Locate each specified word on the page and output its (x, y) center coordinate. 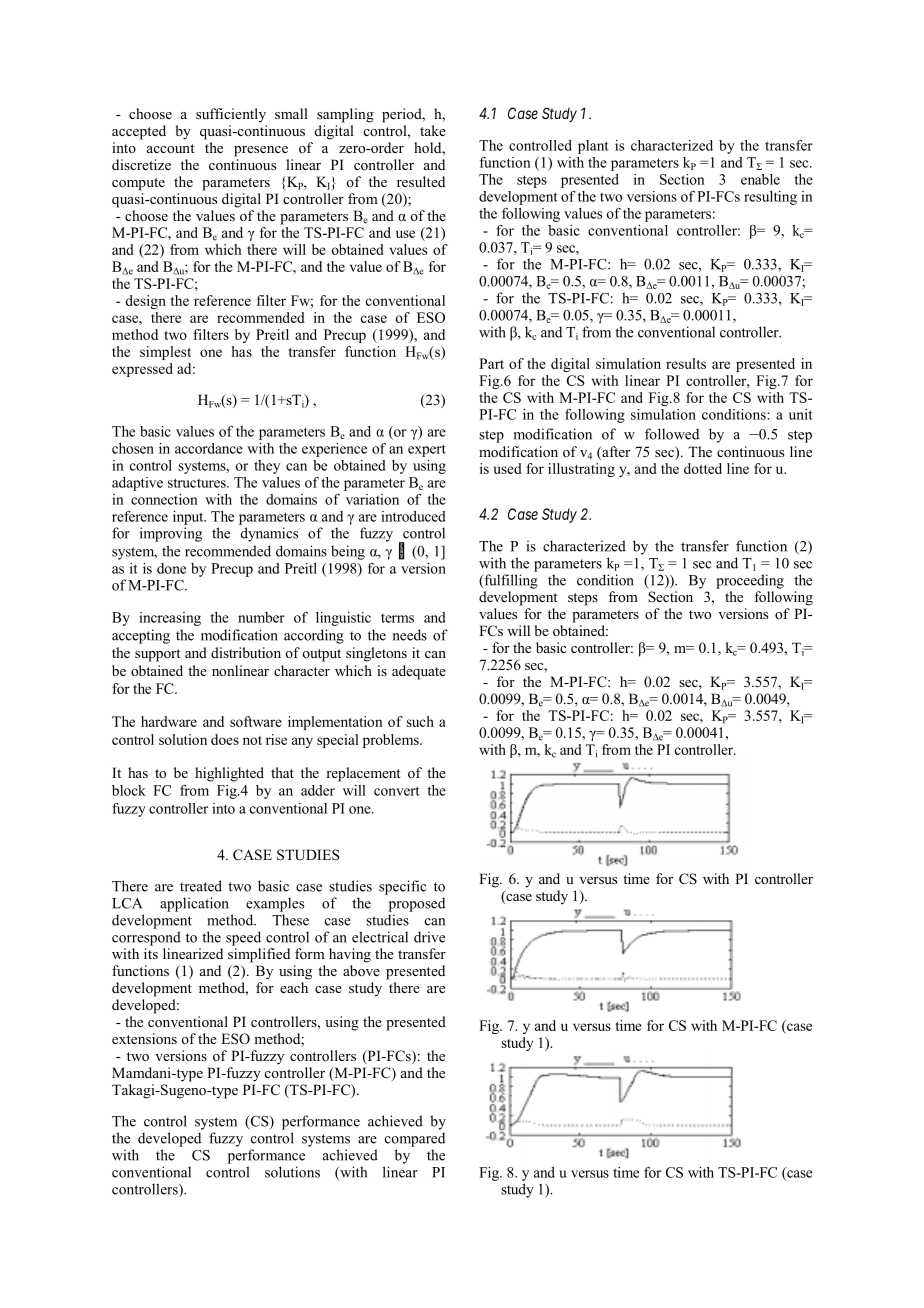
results (686, 363)
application (194, 904)
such (420, 721)
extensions (144, 1038)
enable (760, 179)
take (433, 130)
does (225, 739)
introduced (413, 516)
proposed (417, 904)
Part (491, 363)
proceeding (750, 581)
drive (429, 937)
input (189, 518)
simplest (165, 353)
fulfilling (510, 581)
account (170, 148)
